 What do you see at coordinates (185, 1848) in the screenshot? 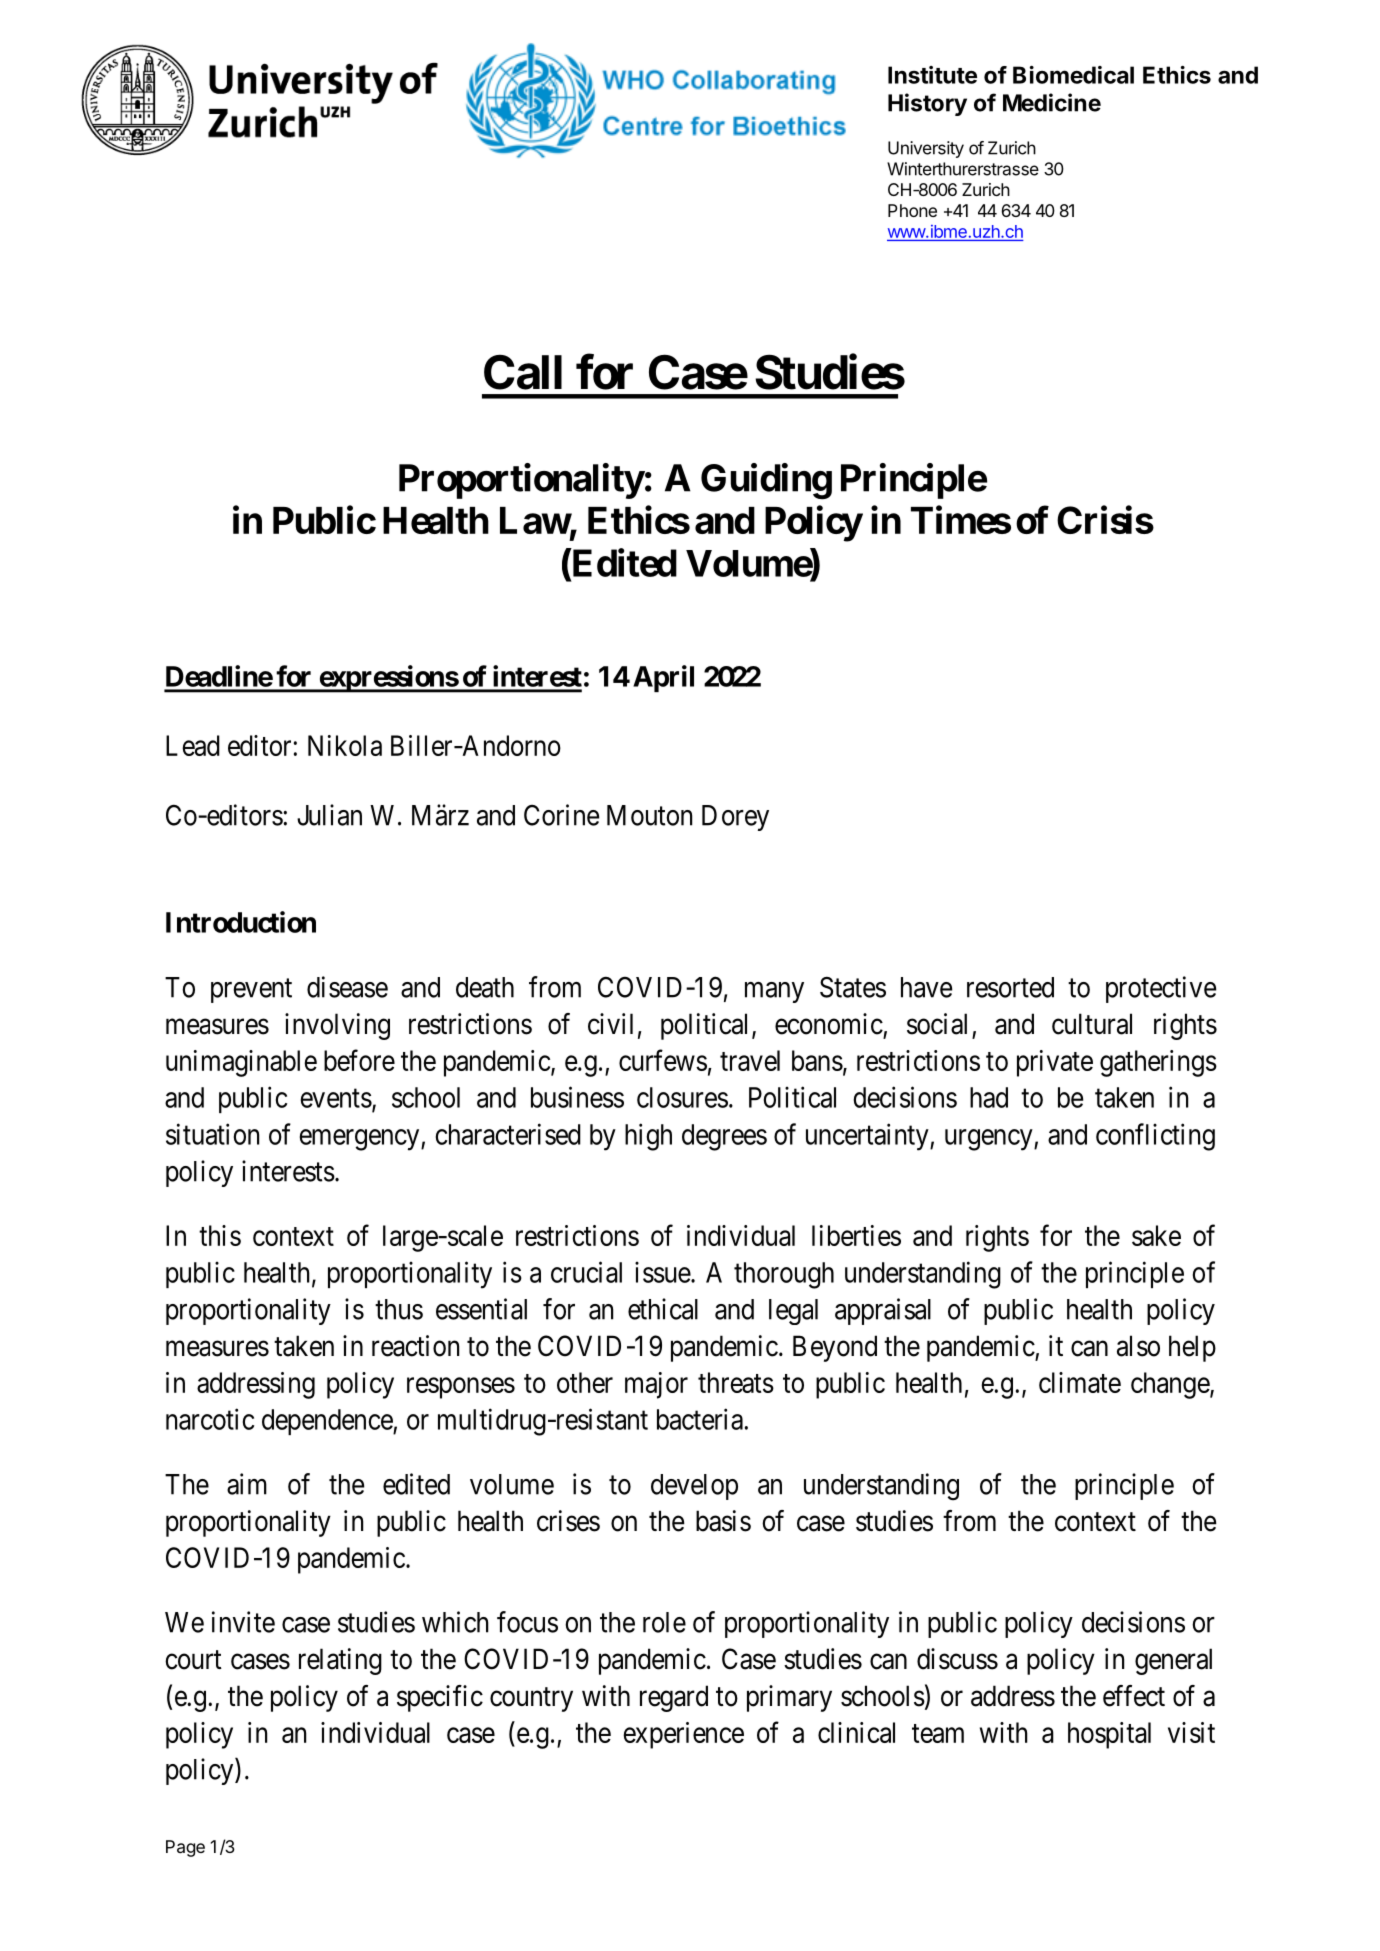
I see `Page` at bounding box center [185, 1848].
